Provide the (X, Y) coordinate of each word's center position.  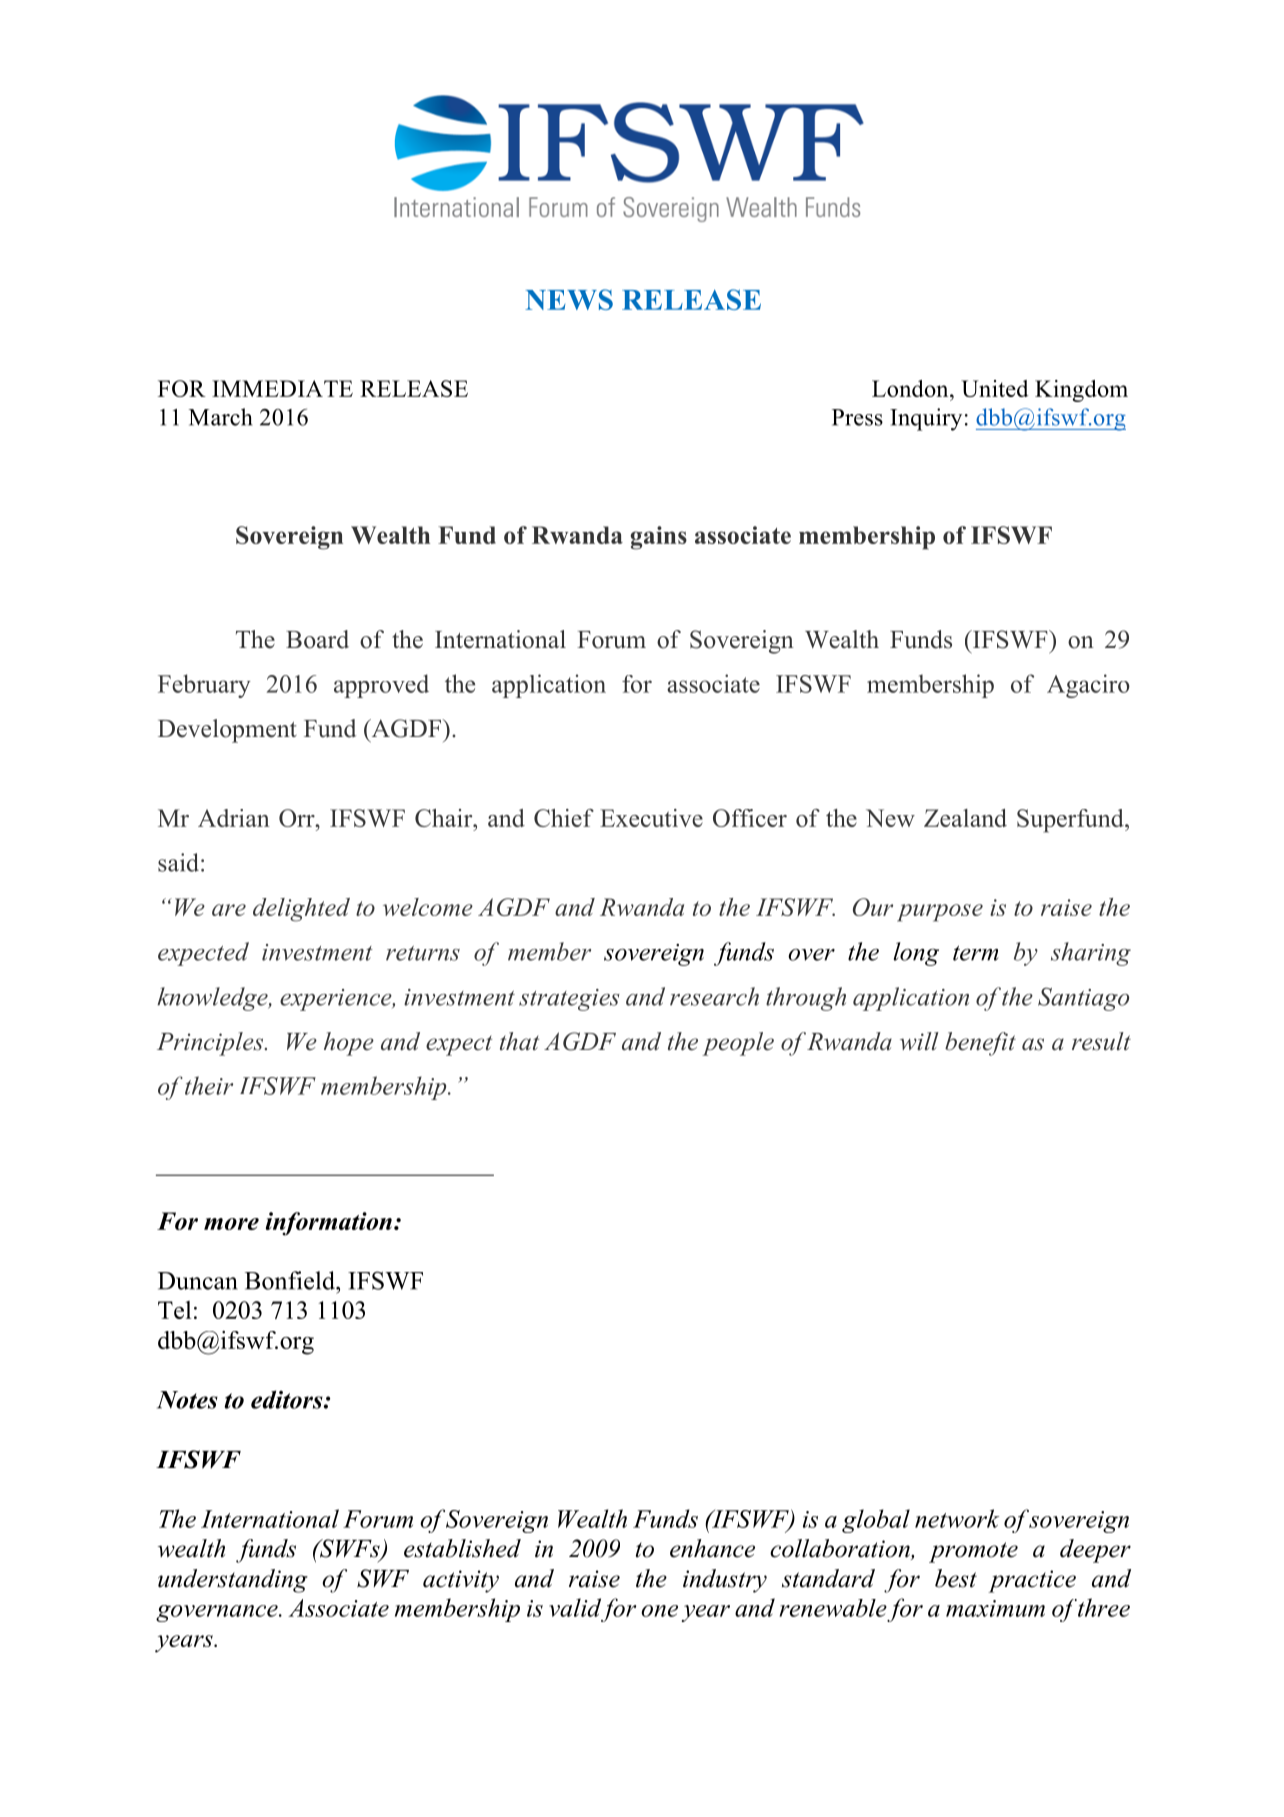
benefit (980, 1044)
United (995, 388)
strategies (569, 1000)
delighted (301, 910)
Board (317, 639)
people (738, 1044)
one (659, 1611)
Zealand (965, 818)
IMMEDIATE (282, 388)
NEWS (569, 299)
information (329, 1224)
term (976, 953)
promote (973, 1552)
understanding (233, 1581)
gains (658, 538)
